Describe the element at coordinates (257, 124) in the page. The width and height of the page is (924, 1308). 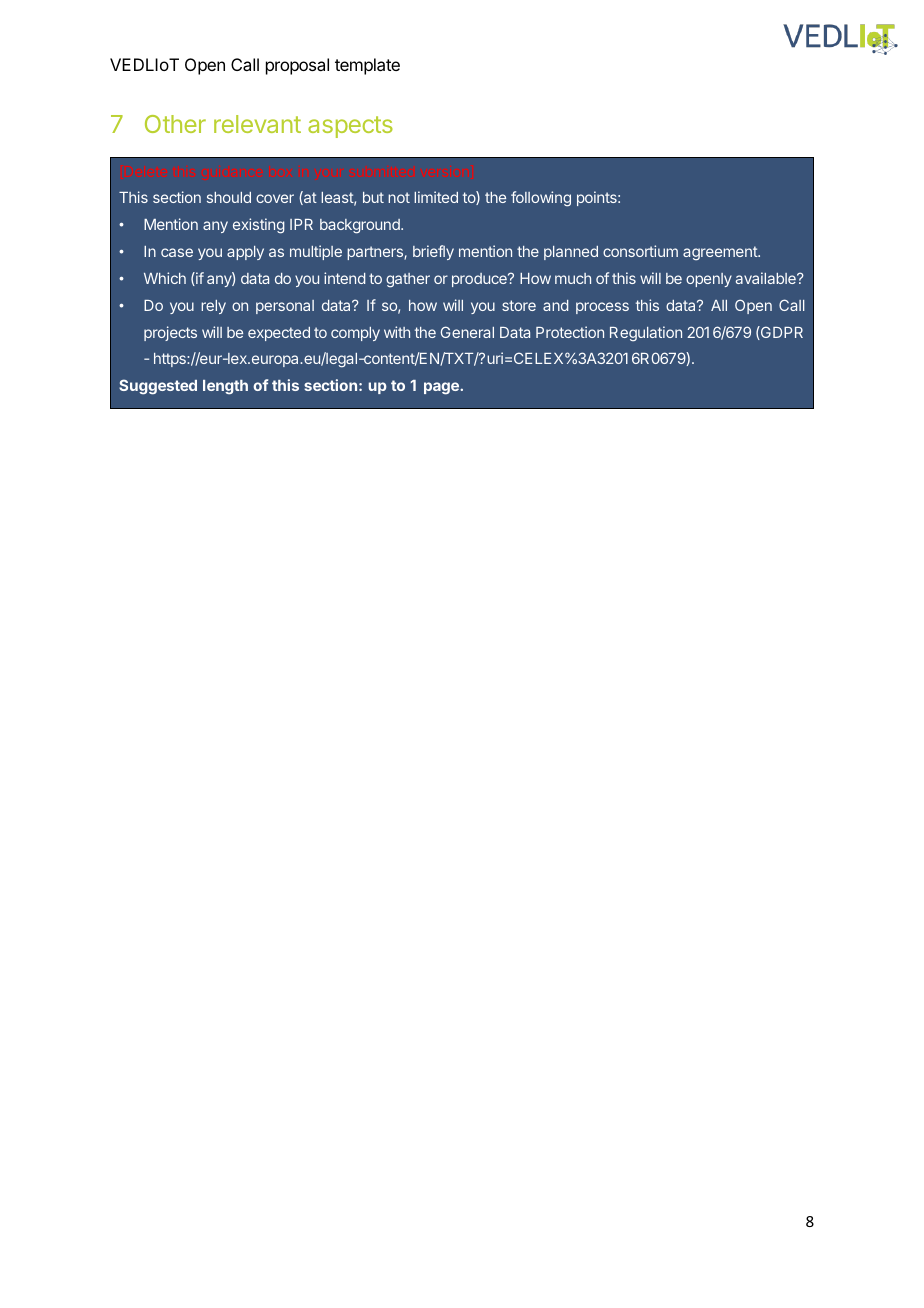
I see `relevant` at that location.
